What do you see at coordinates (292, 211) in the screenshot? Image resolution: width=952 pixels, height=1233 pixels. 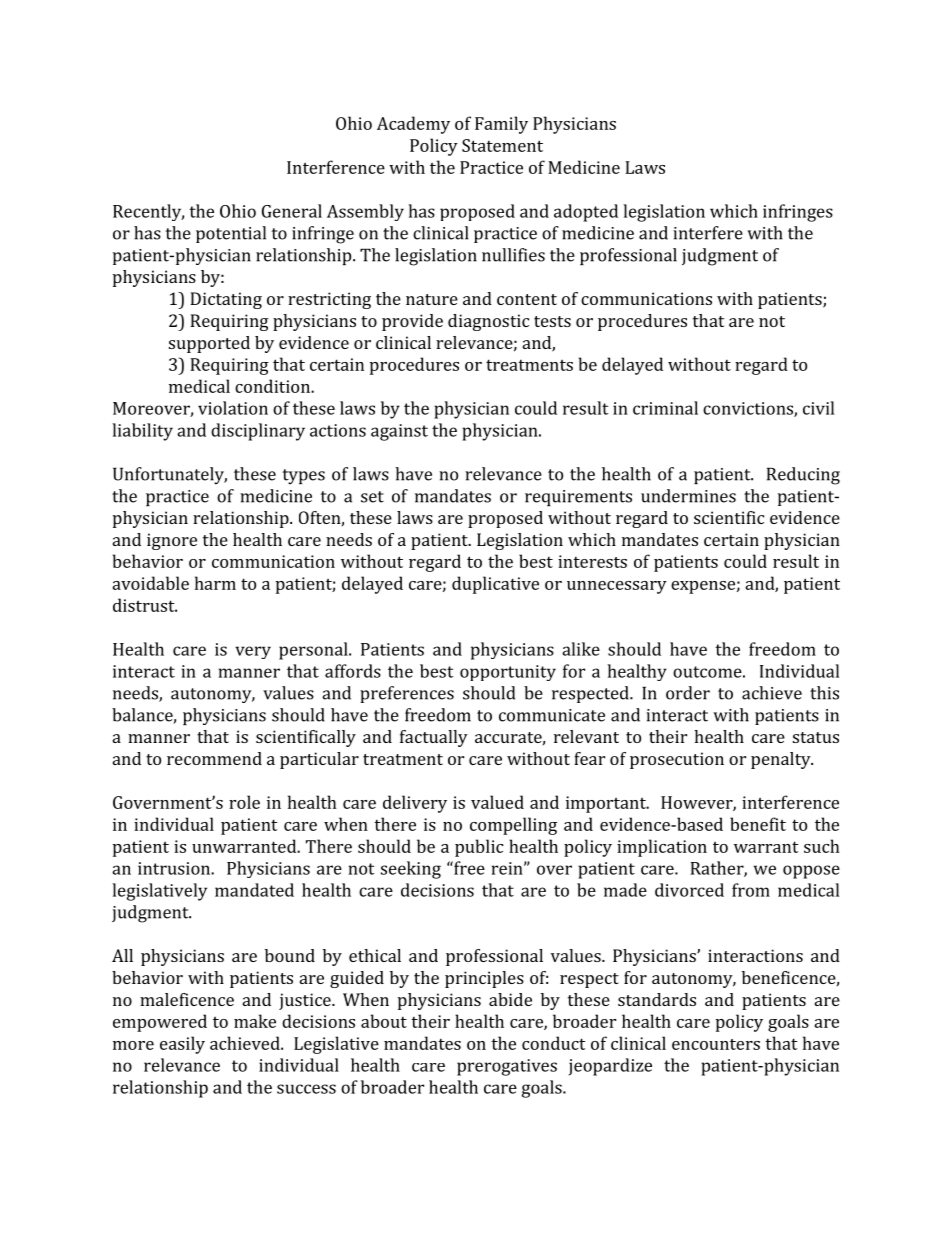 I see `General` at bounding box center [292, 211].
